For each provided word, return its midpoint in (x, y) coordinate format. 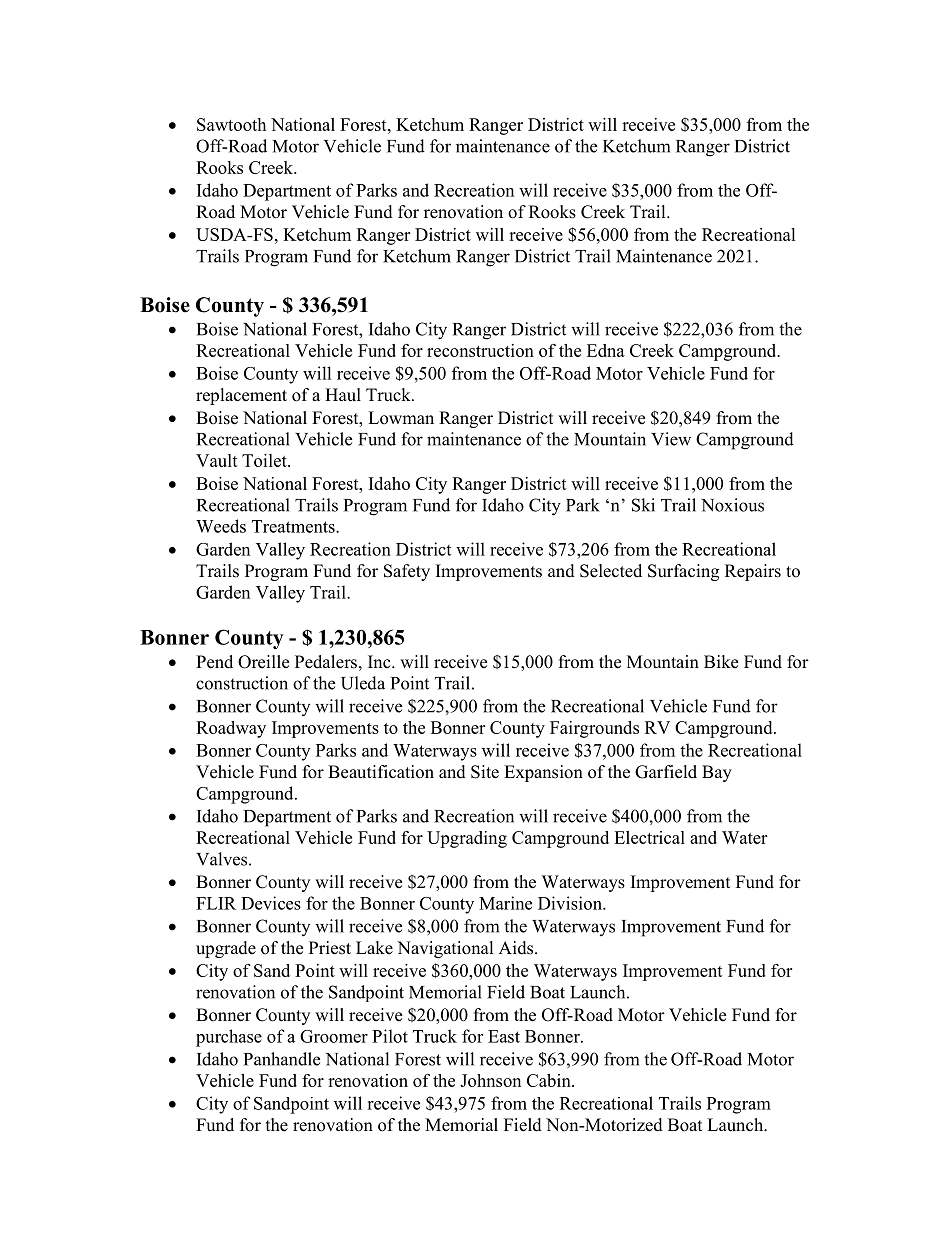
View (671, 439)
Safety (407, 572)
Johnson (490, 1080)
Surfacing (683, 572)
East (504, 1036)
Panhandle (282, 1059)
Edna (606, 350)
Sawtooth (231, 124)
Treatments (294, 526)
